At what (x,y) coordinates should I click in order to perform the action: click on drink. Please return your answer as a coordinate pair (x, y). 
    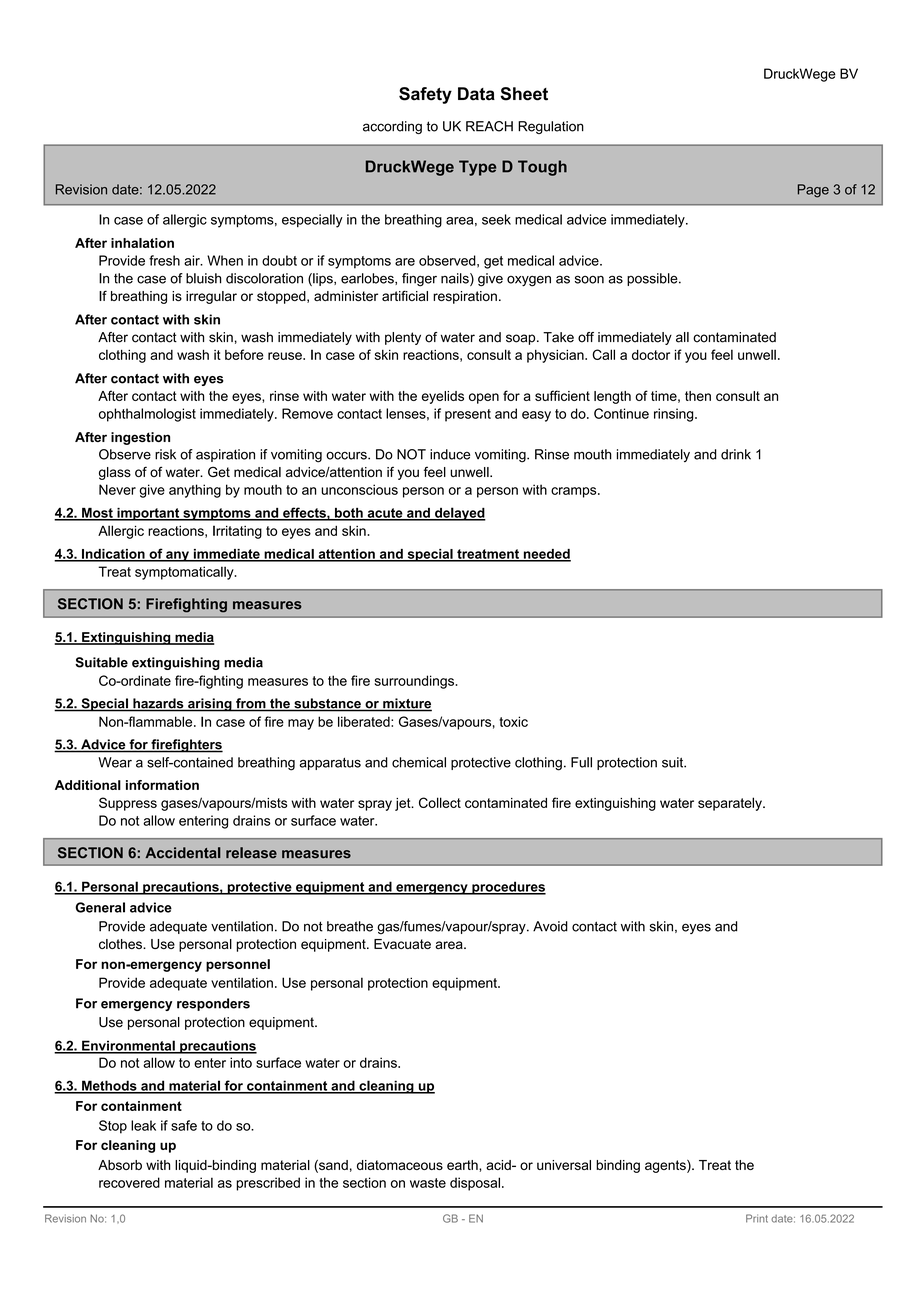
    Looking at the image, I should click on (736, 454).
